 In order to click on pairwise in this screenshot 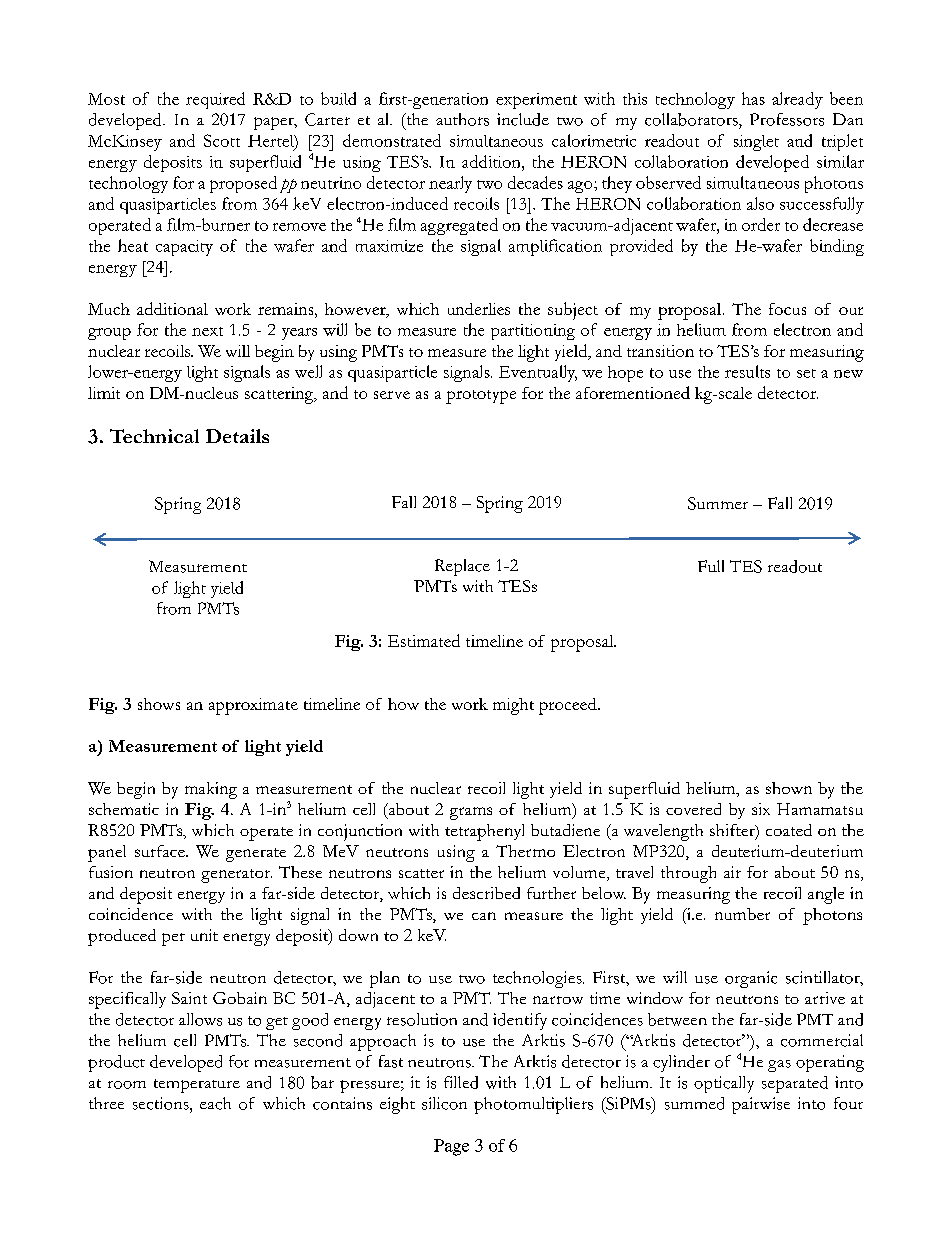, I will do `click(761, 1105)`.
